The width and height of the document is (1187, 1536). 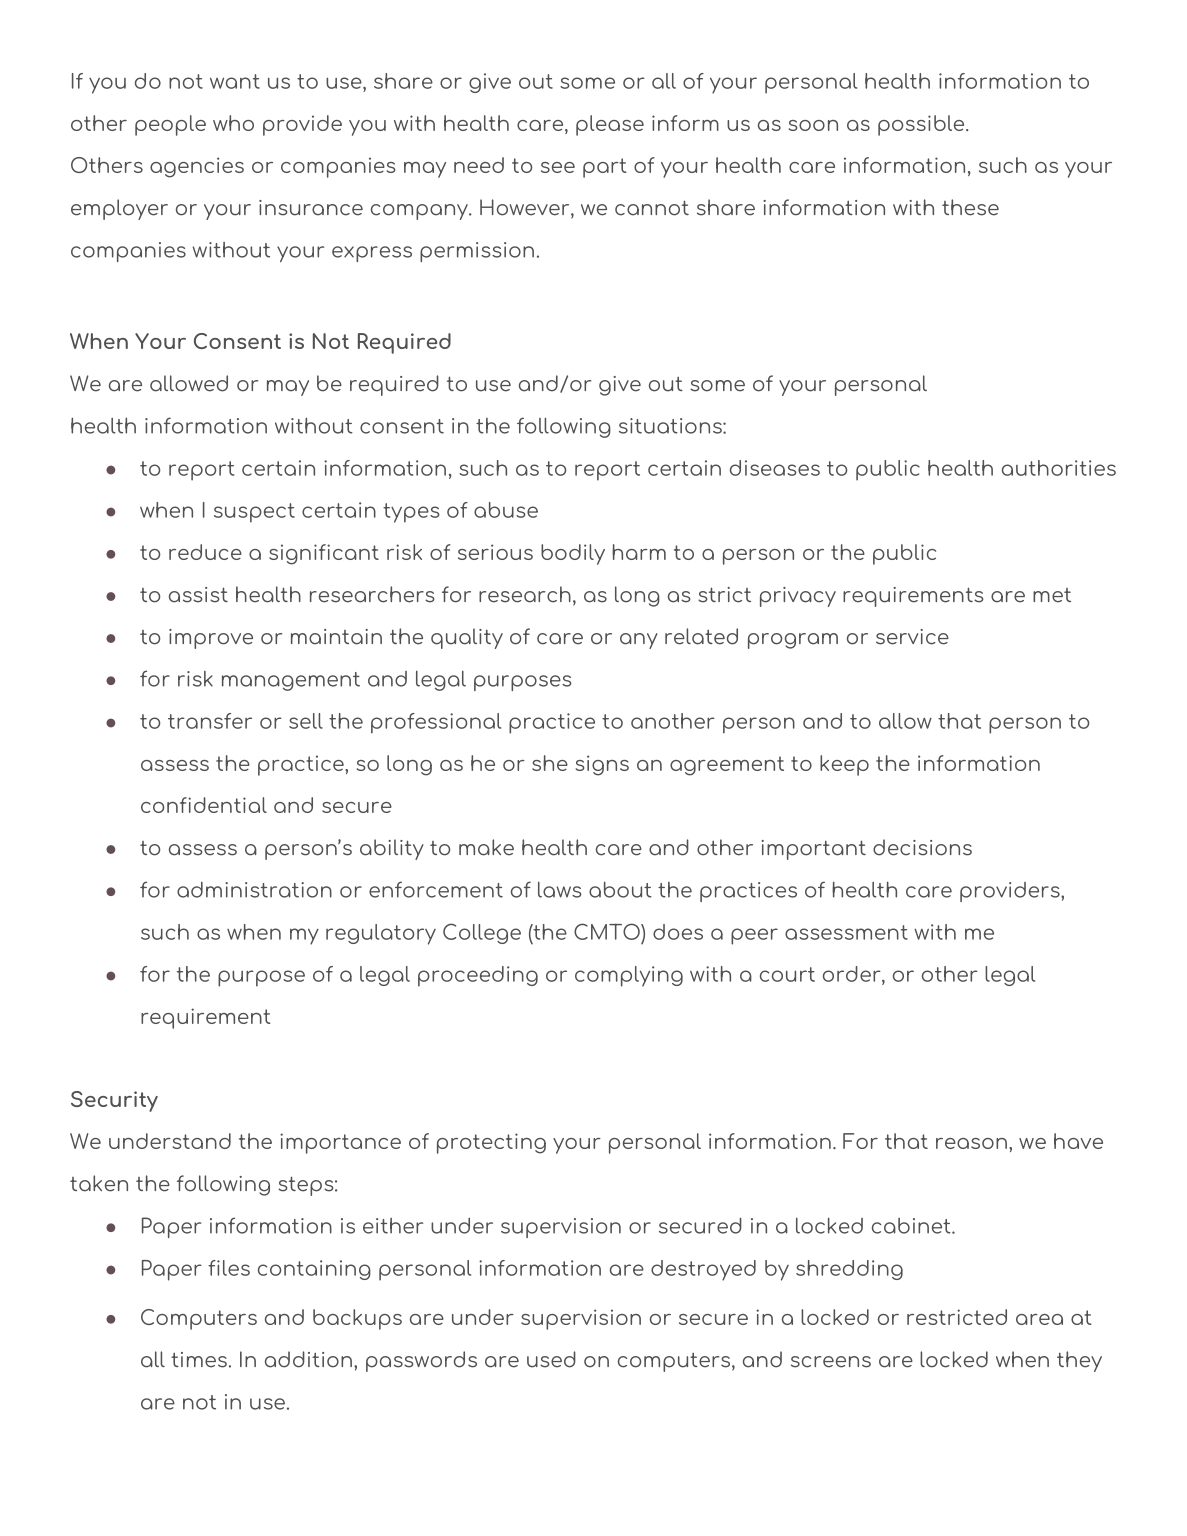 I want to click on transfer, so click(x=210, y=721).
